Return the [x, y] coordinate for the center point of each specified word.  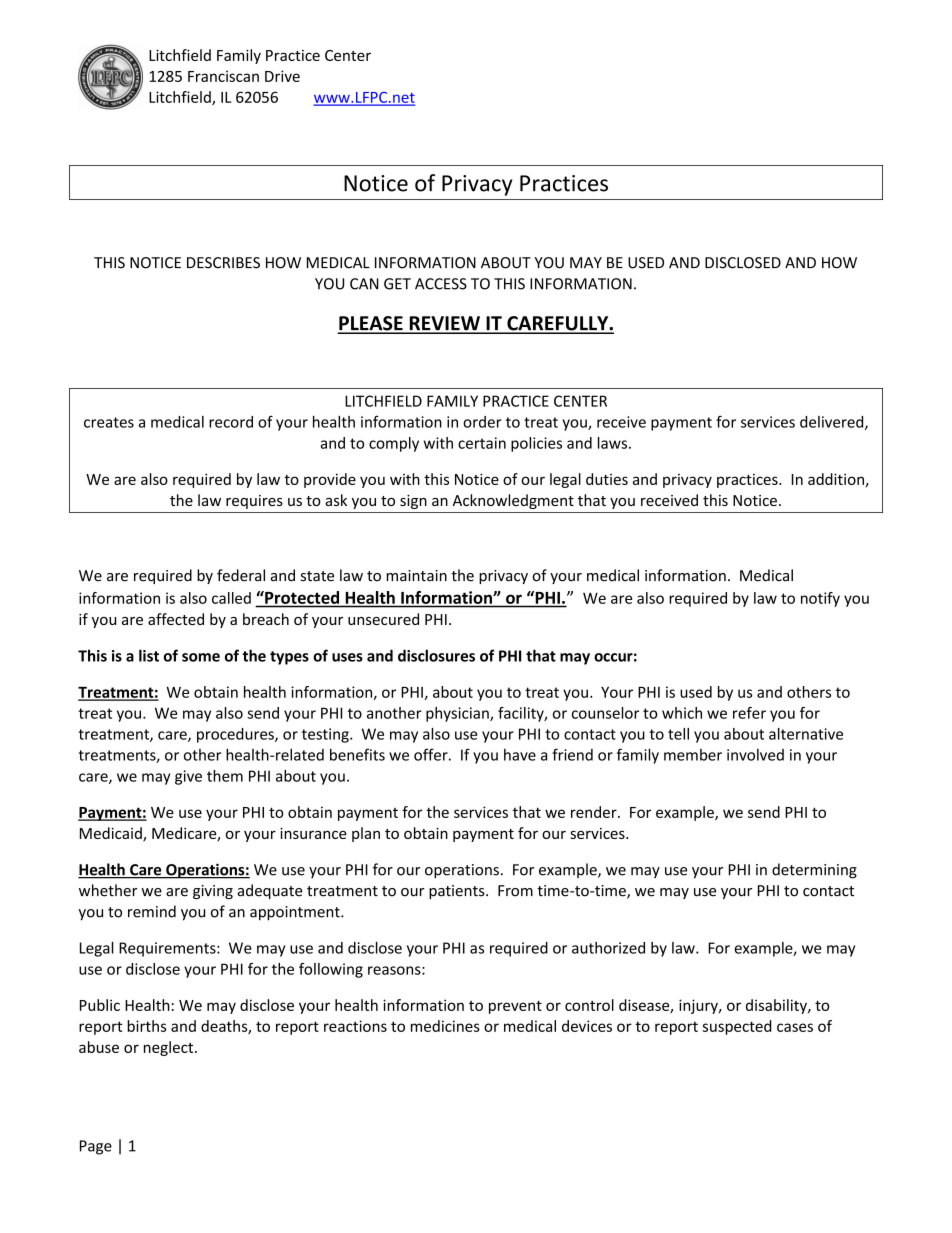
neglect [170, 1048]
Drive [282, 76]
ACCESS [441, 284]
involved [755, 755]
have [520, 755]
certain [482, 443]
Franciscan [223, 76]
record [231, 422]
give [188, 777]
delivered [833, 423]
